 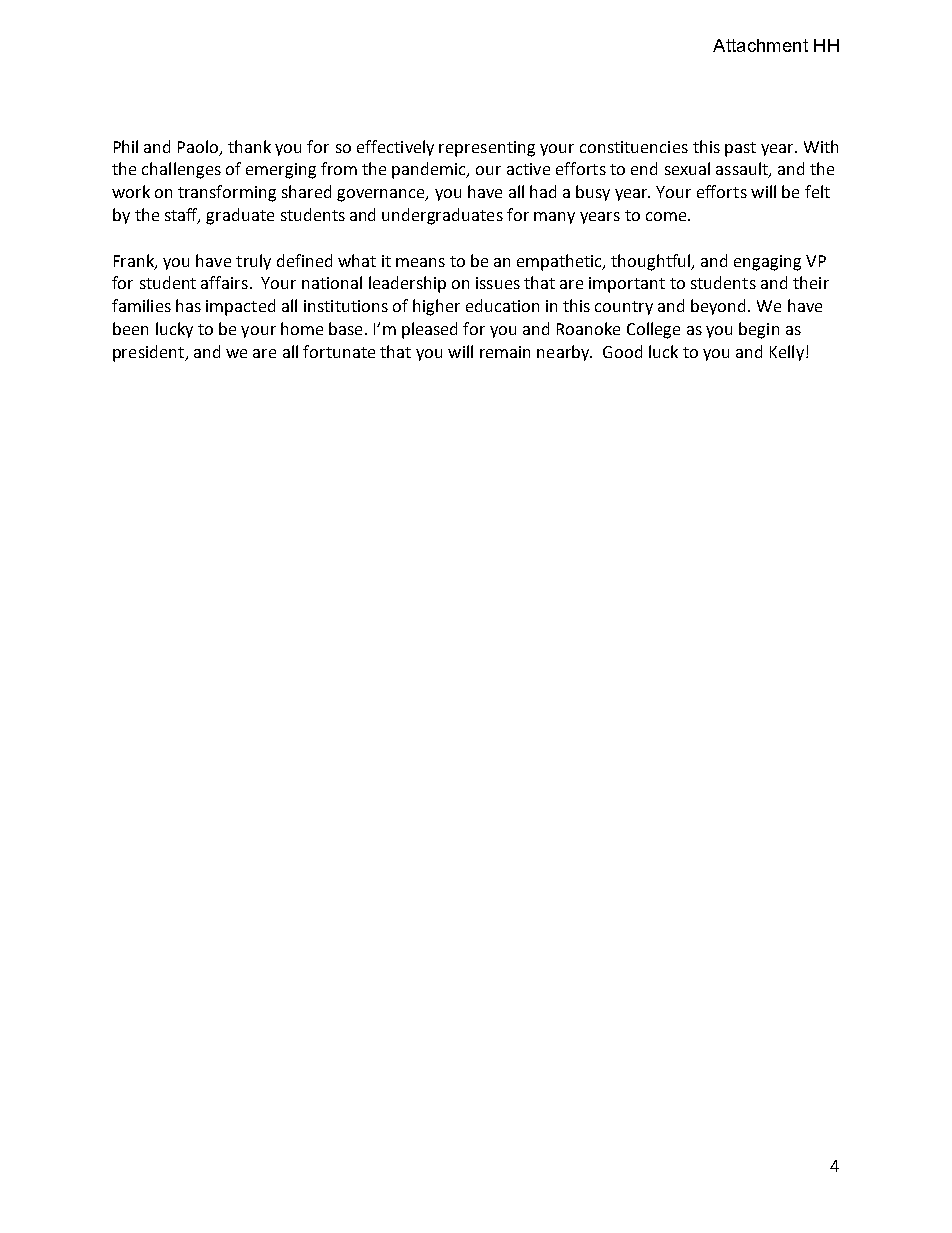 I want to click on thank, so click(x=249, y=146).
